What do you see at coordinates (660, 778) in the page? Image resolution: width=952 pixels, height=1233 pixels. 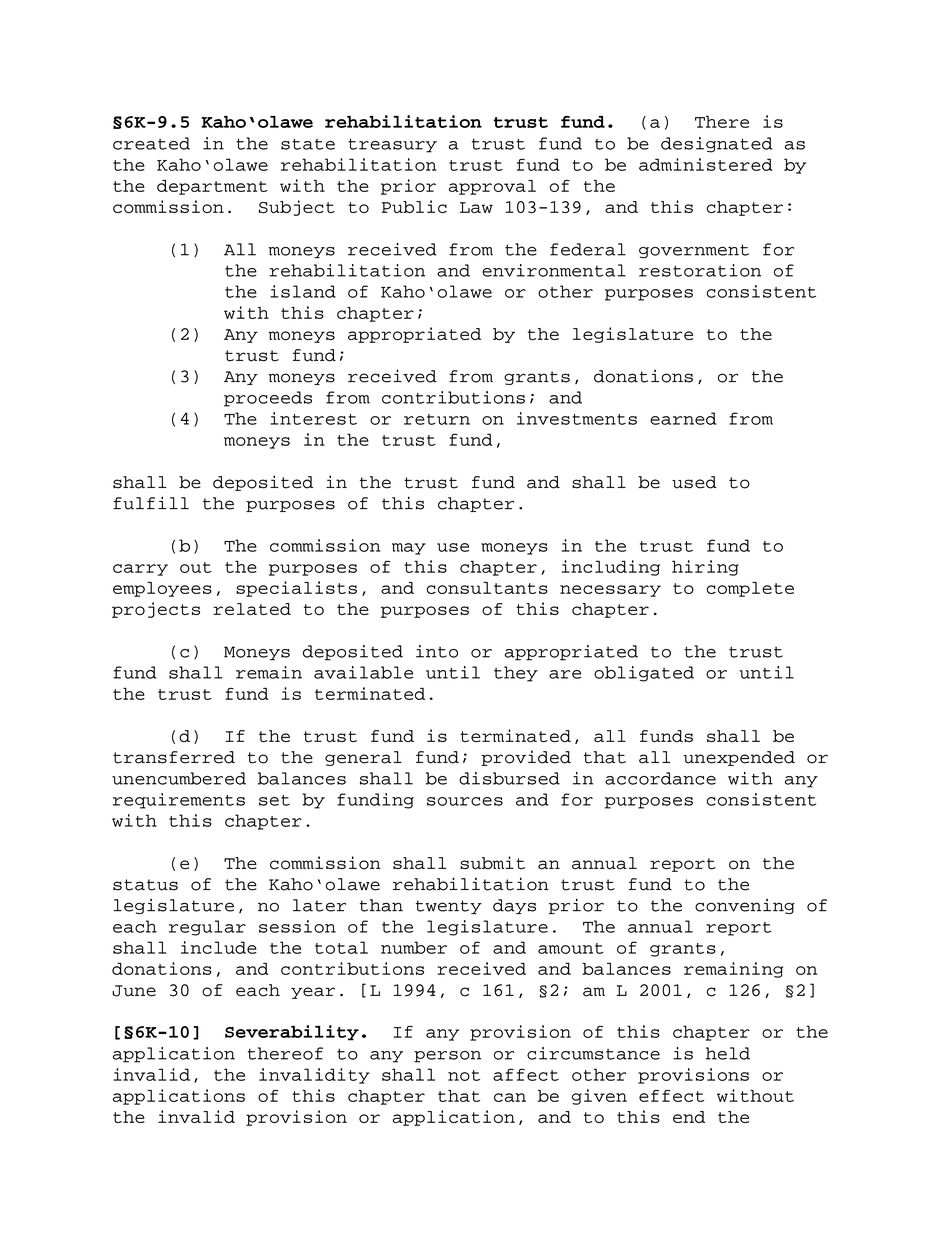 I see `accordance` at bounding box center [660, 778].
